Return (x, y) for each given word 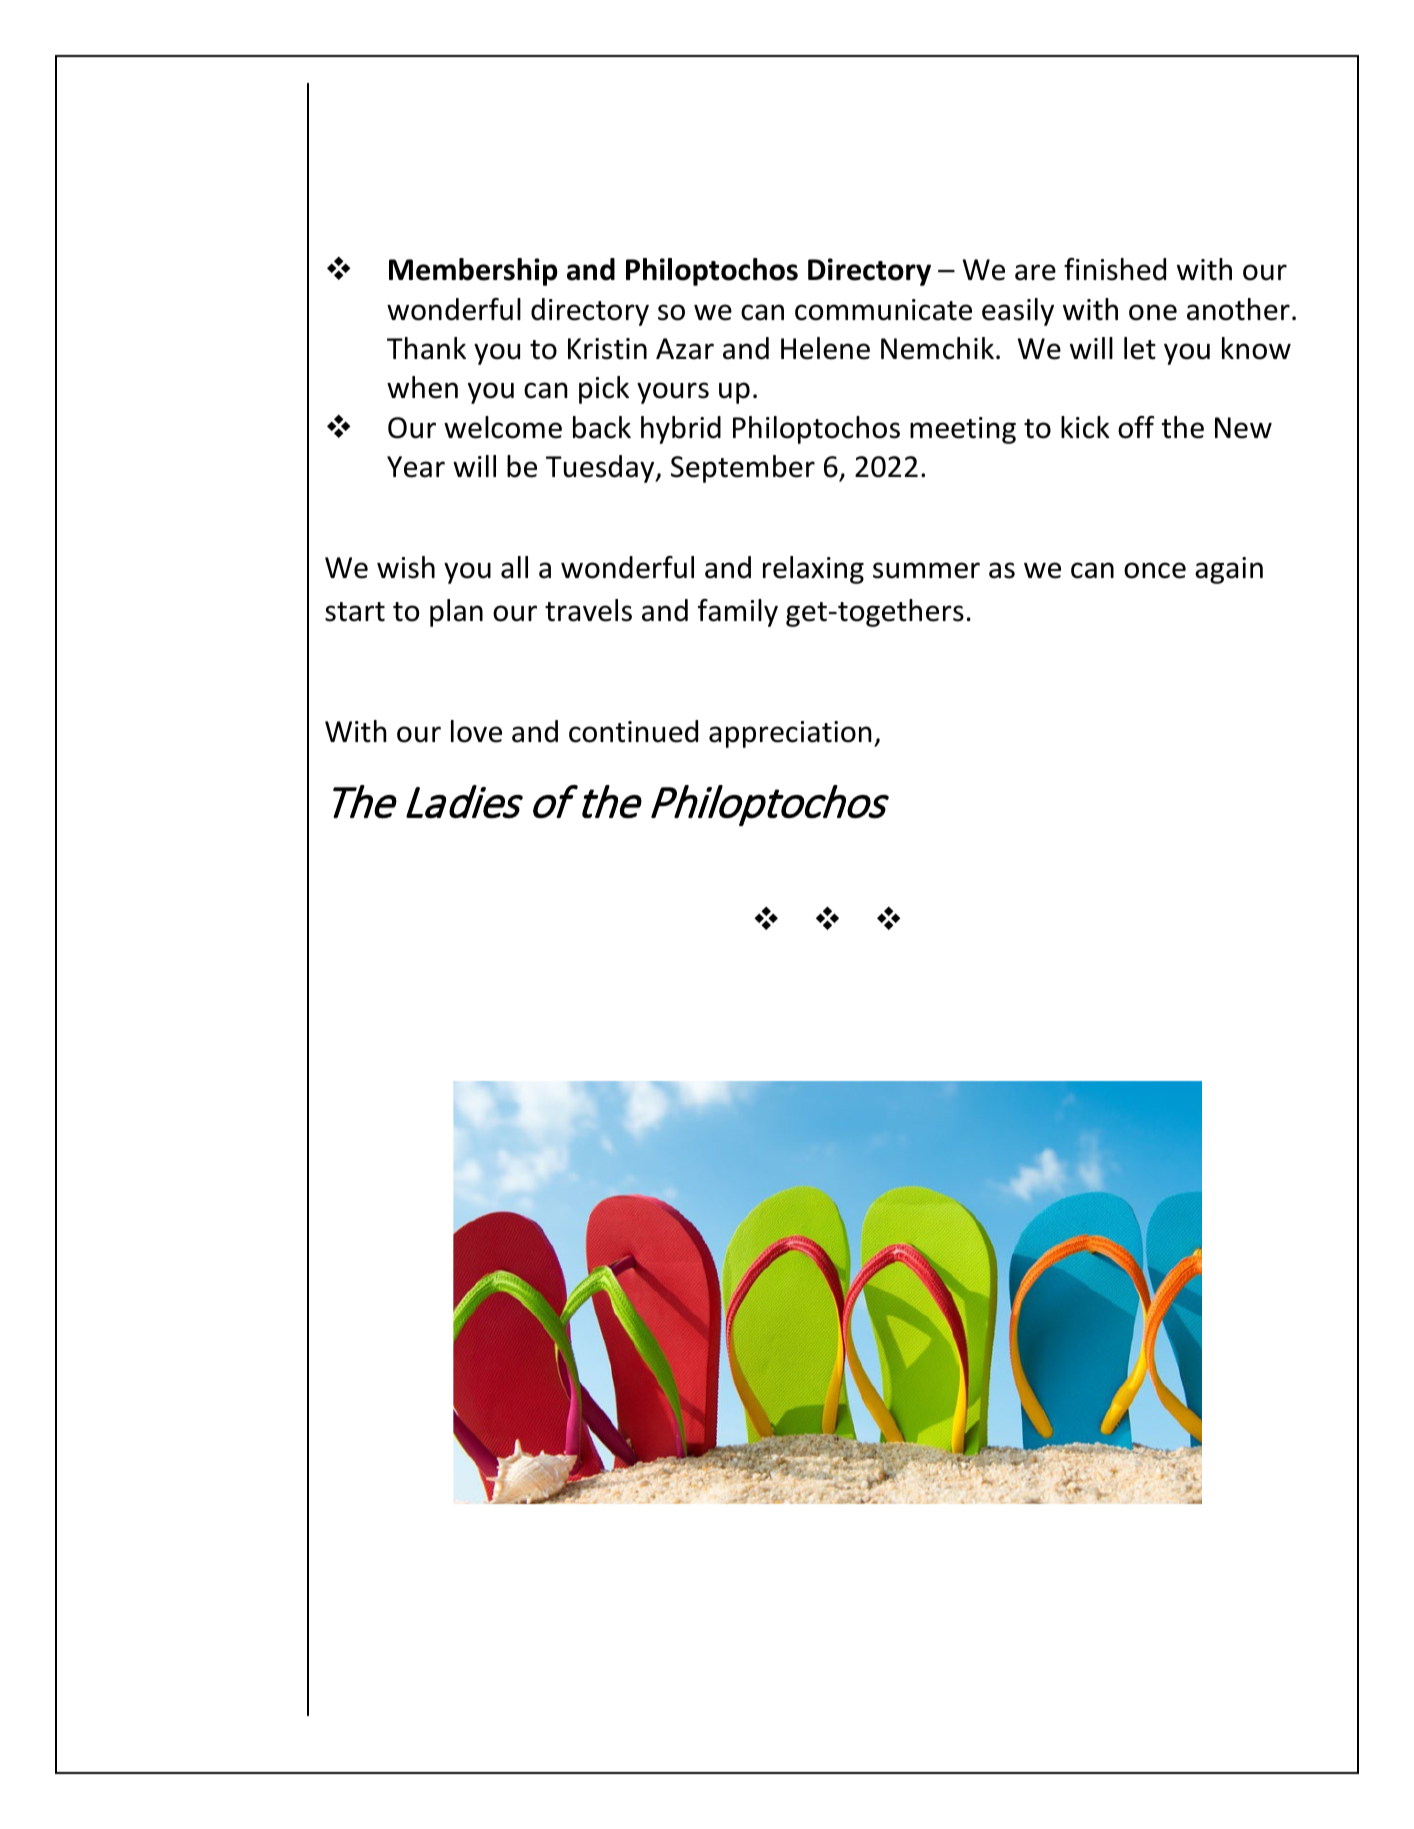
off (1136, 427)
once (1155, 570)
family (738, 613)
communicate (883, 310)
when (422, 387)
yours (673, 393)
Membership (473, 272)
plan (456, 613)
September (743, 469)
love (476, 731)
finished (1115, 269)
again (1229, 570)
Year (416, 467)
